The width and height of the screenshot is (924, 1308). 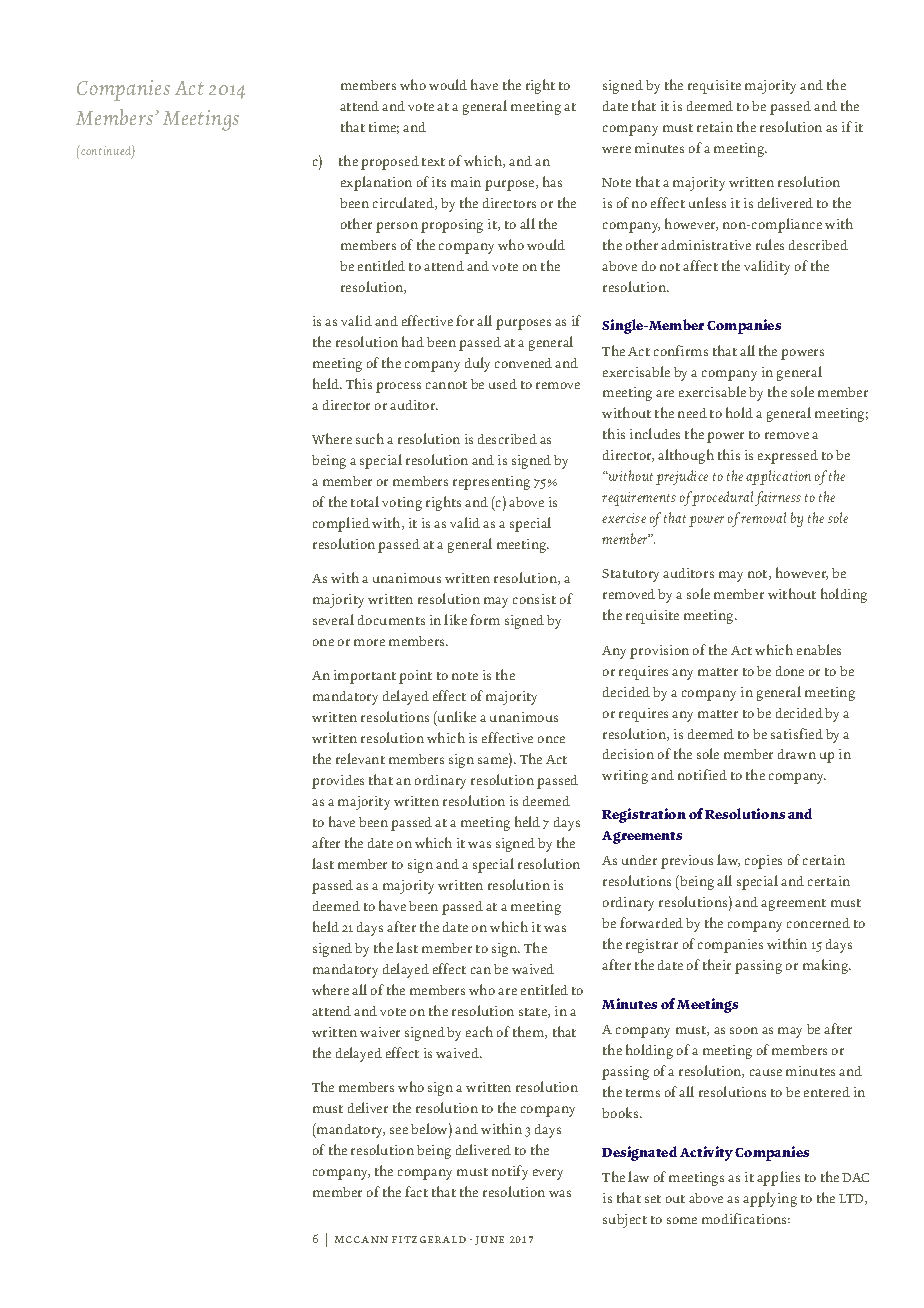 I want to click on relevant, so click(x=360, y=758).
